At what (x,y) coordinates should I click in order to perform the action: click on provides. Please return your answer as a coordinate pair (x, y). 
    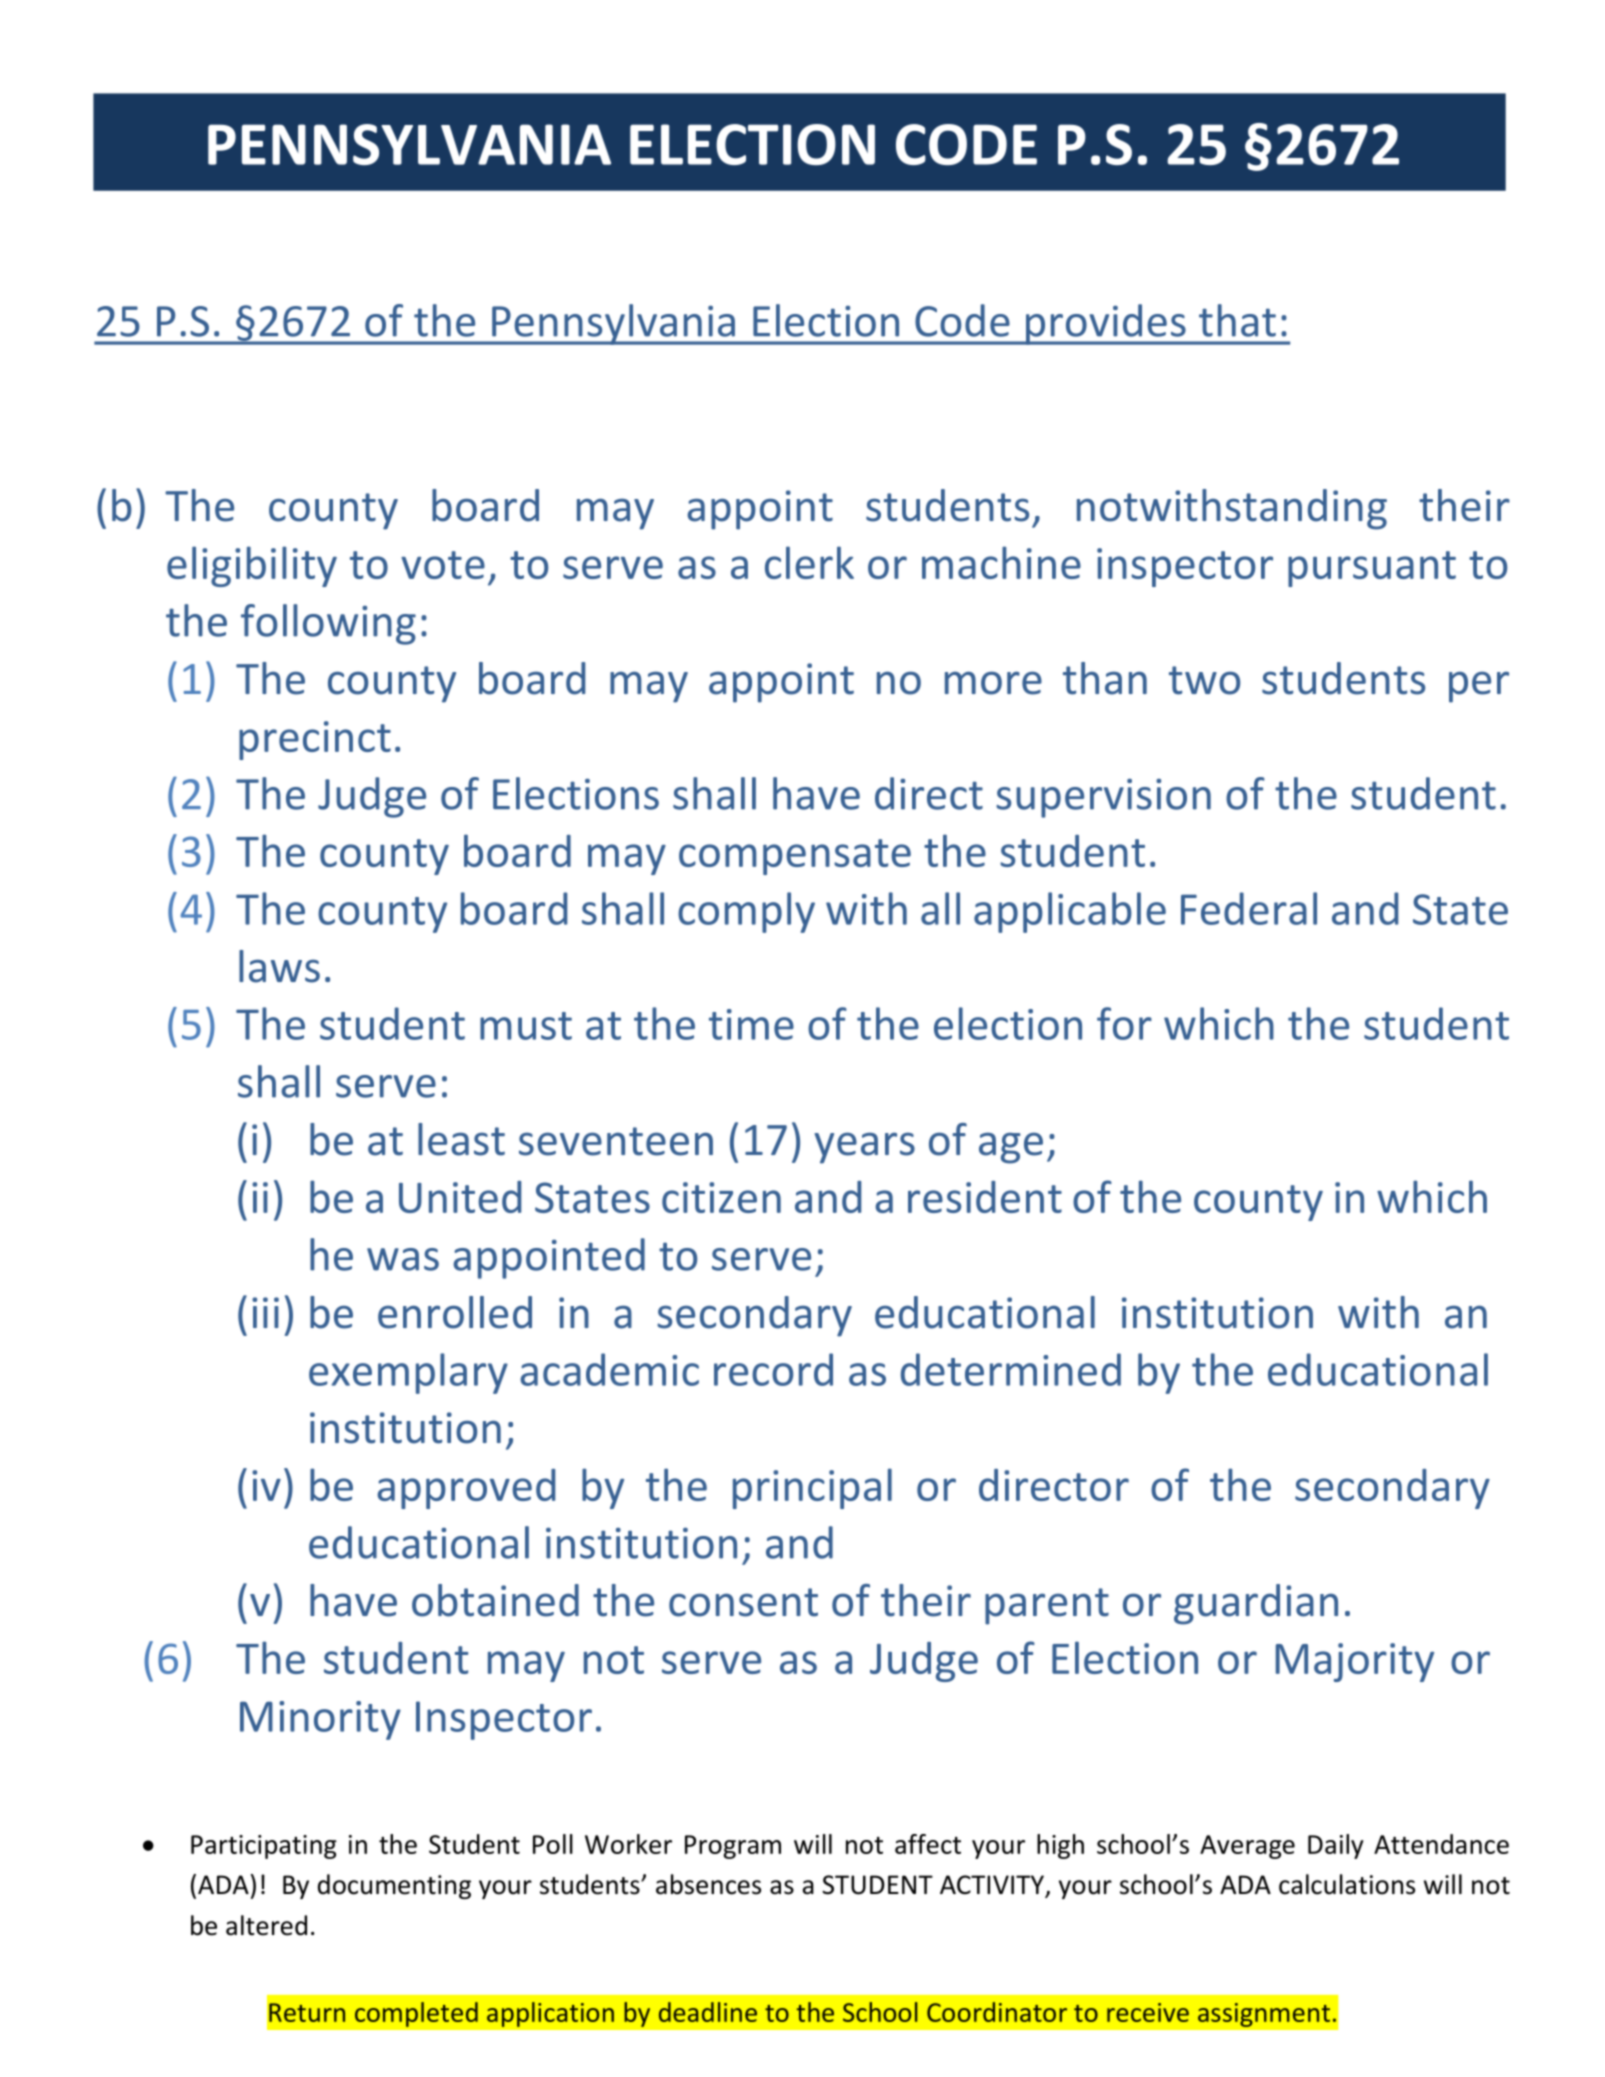
    Looking at the image, I should click on (1106, 324).
